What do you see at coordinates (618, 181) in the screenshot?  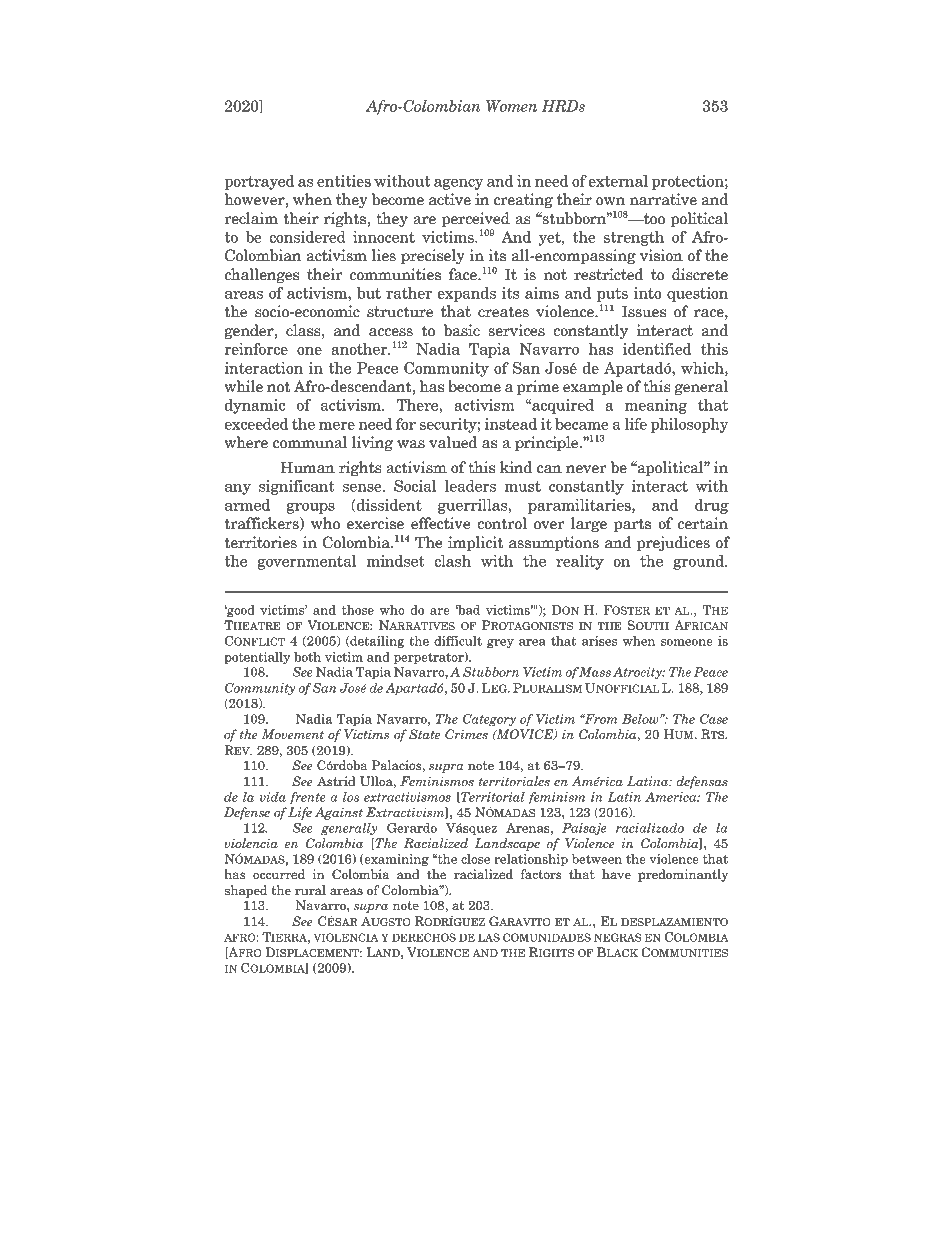 I see `external` at bounding box center [618, 181].
